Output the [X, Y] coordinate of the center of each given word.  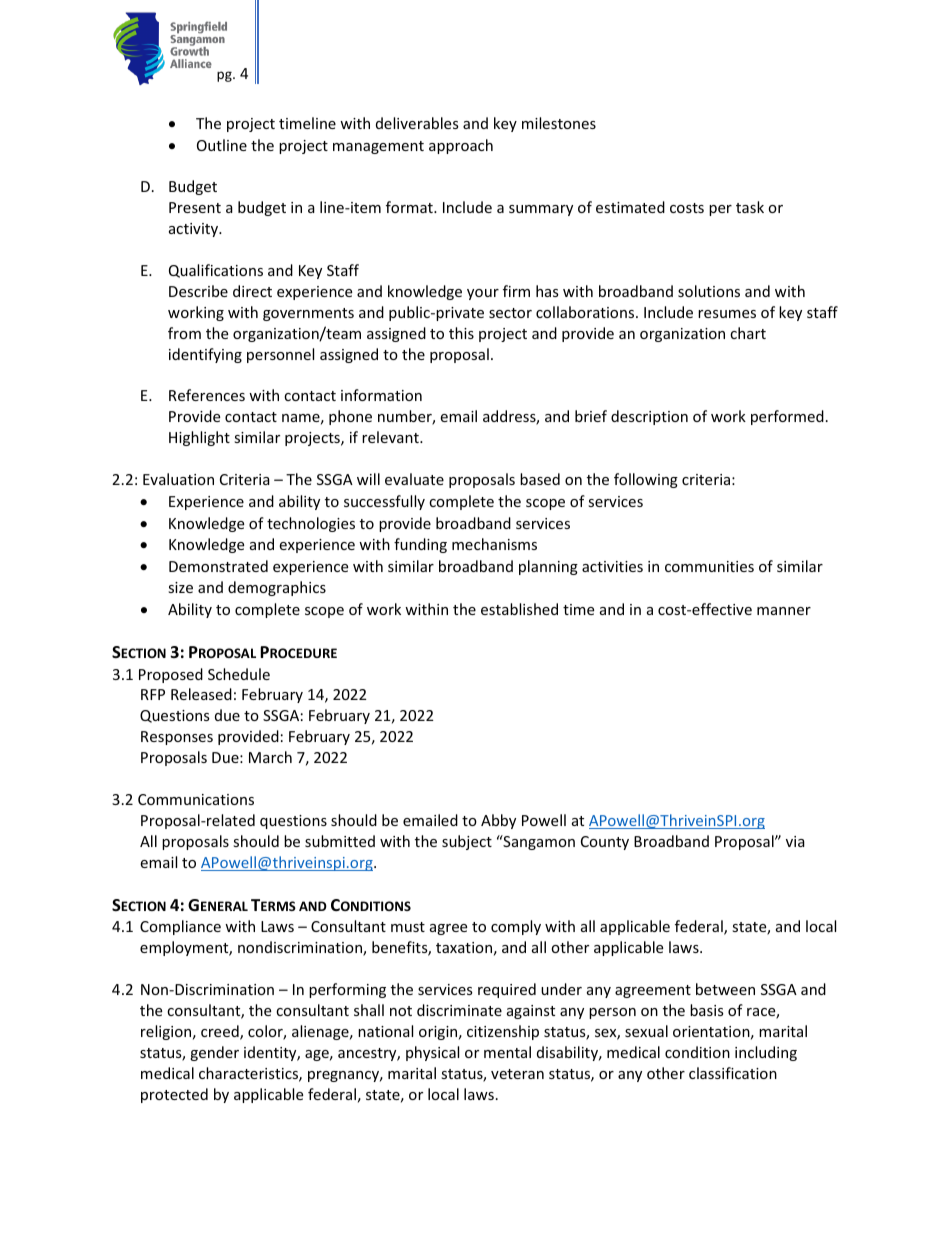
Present [195, 207]
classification [733, 1073]
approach [461, 146]
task [750, 207]
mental [507, 1052]
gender [214, 1053]
